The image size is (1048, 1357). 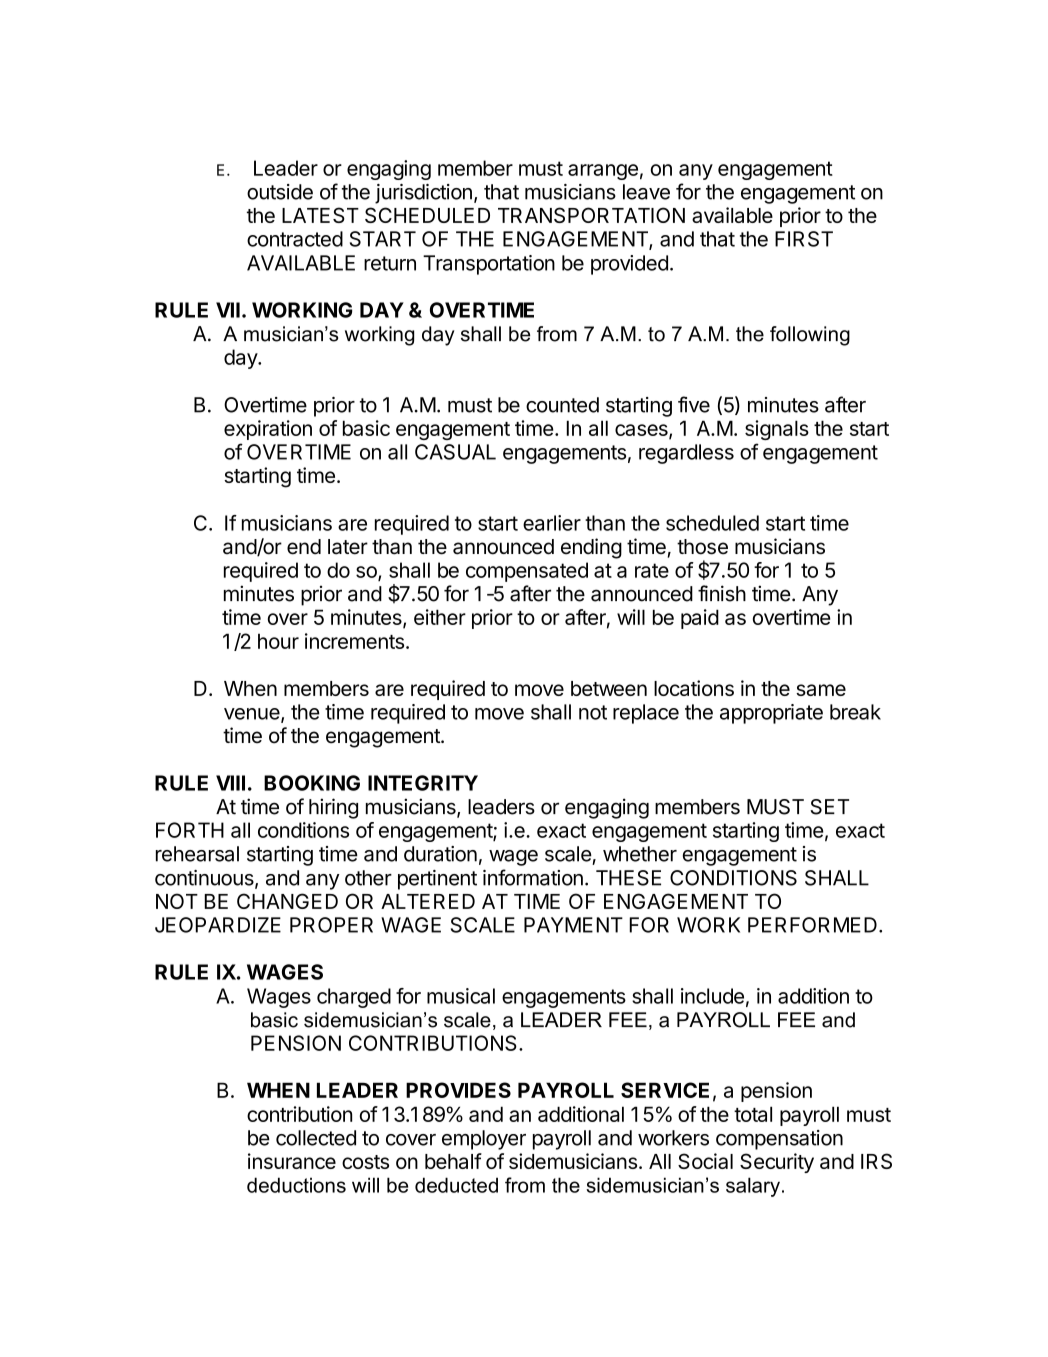 What do you see at coordinates (268, 430) in the document?
I see `expiration` at bounding box center [268, 430].
